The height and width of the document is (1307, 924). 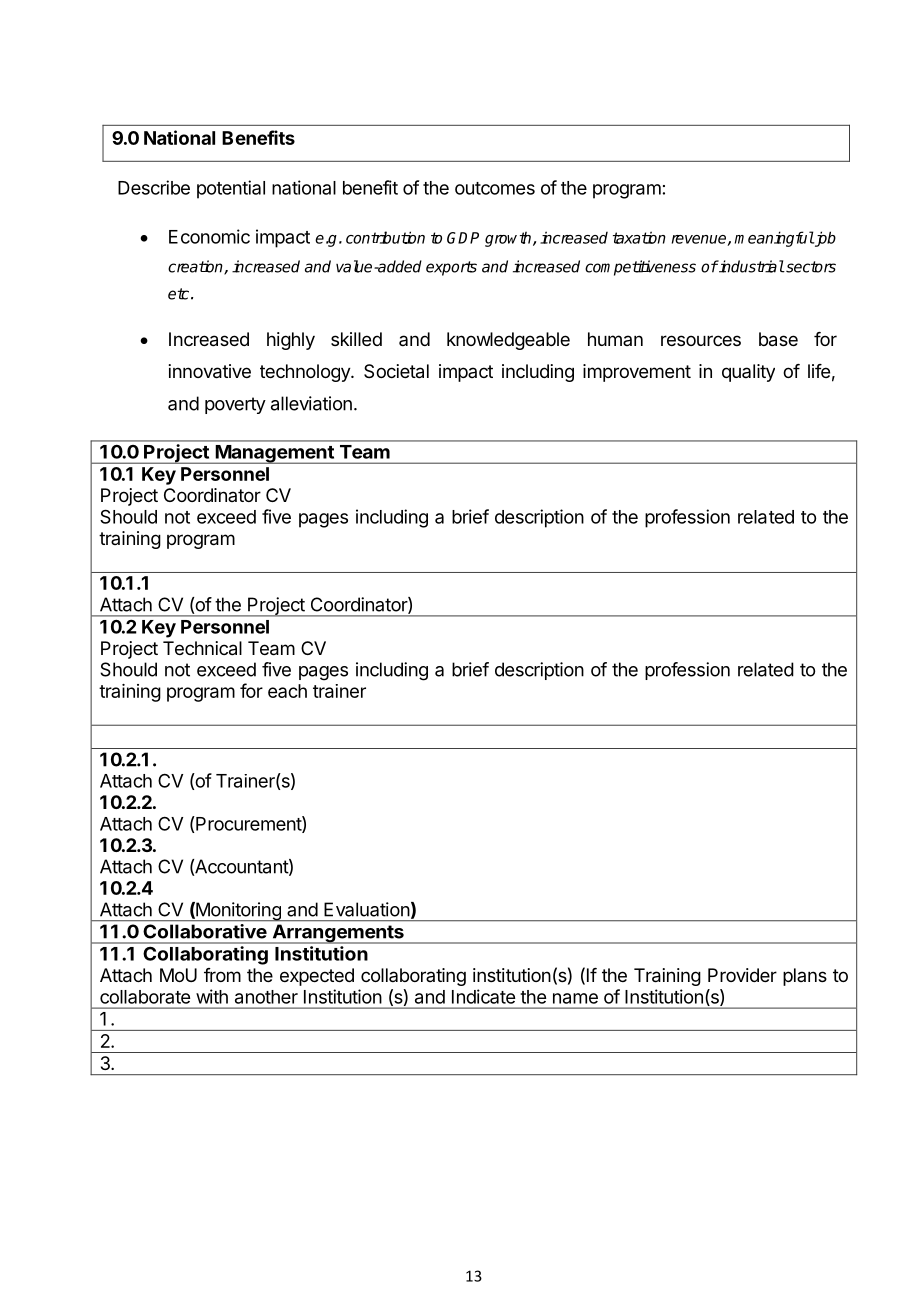 I want to click on taxation, so click(x=639, y=237).
